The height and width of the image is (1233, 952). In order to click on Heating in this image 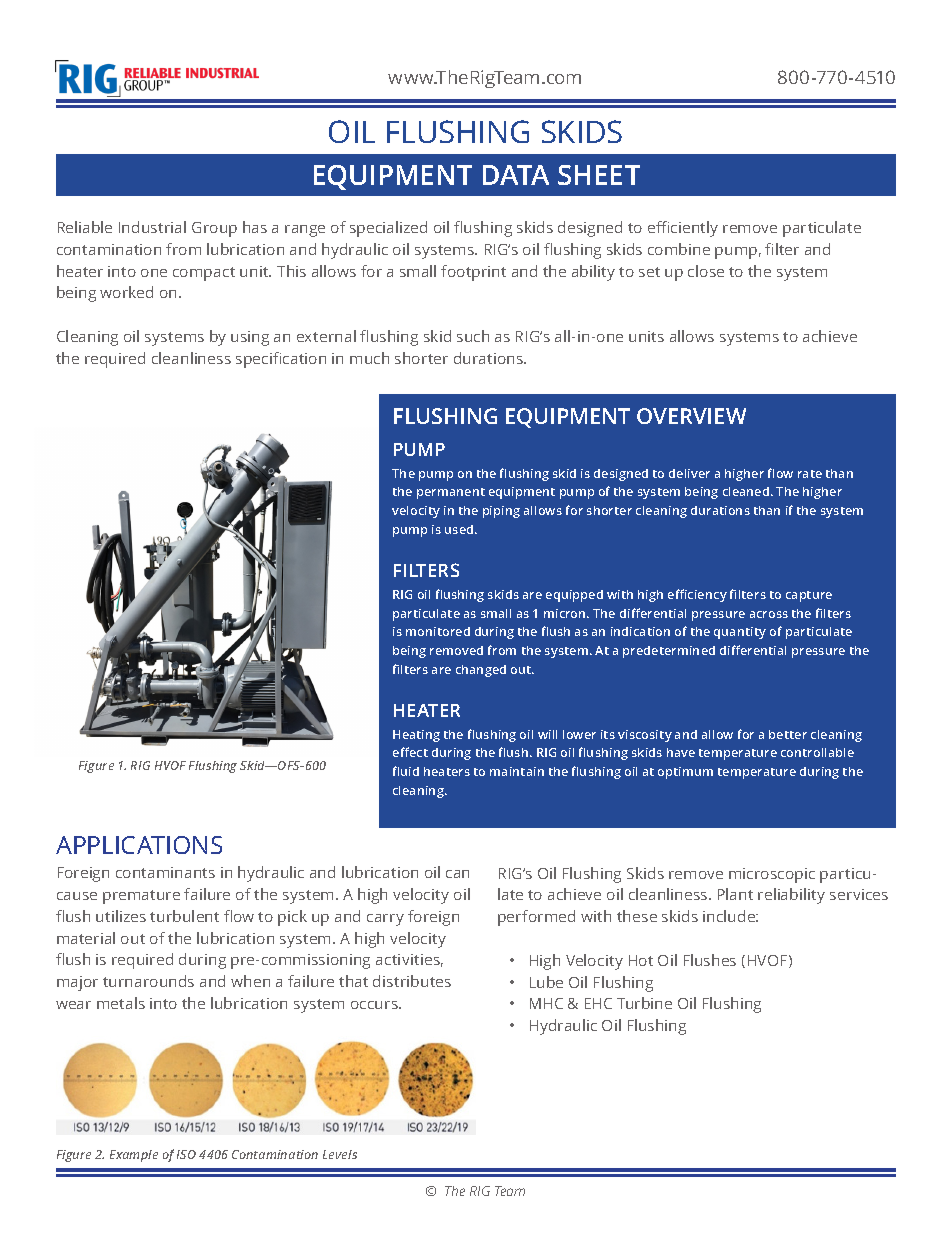, I will do `click(416, 736)`.
